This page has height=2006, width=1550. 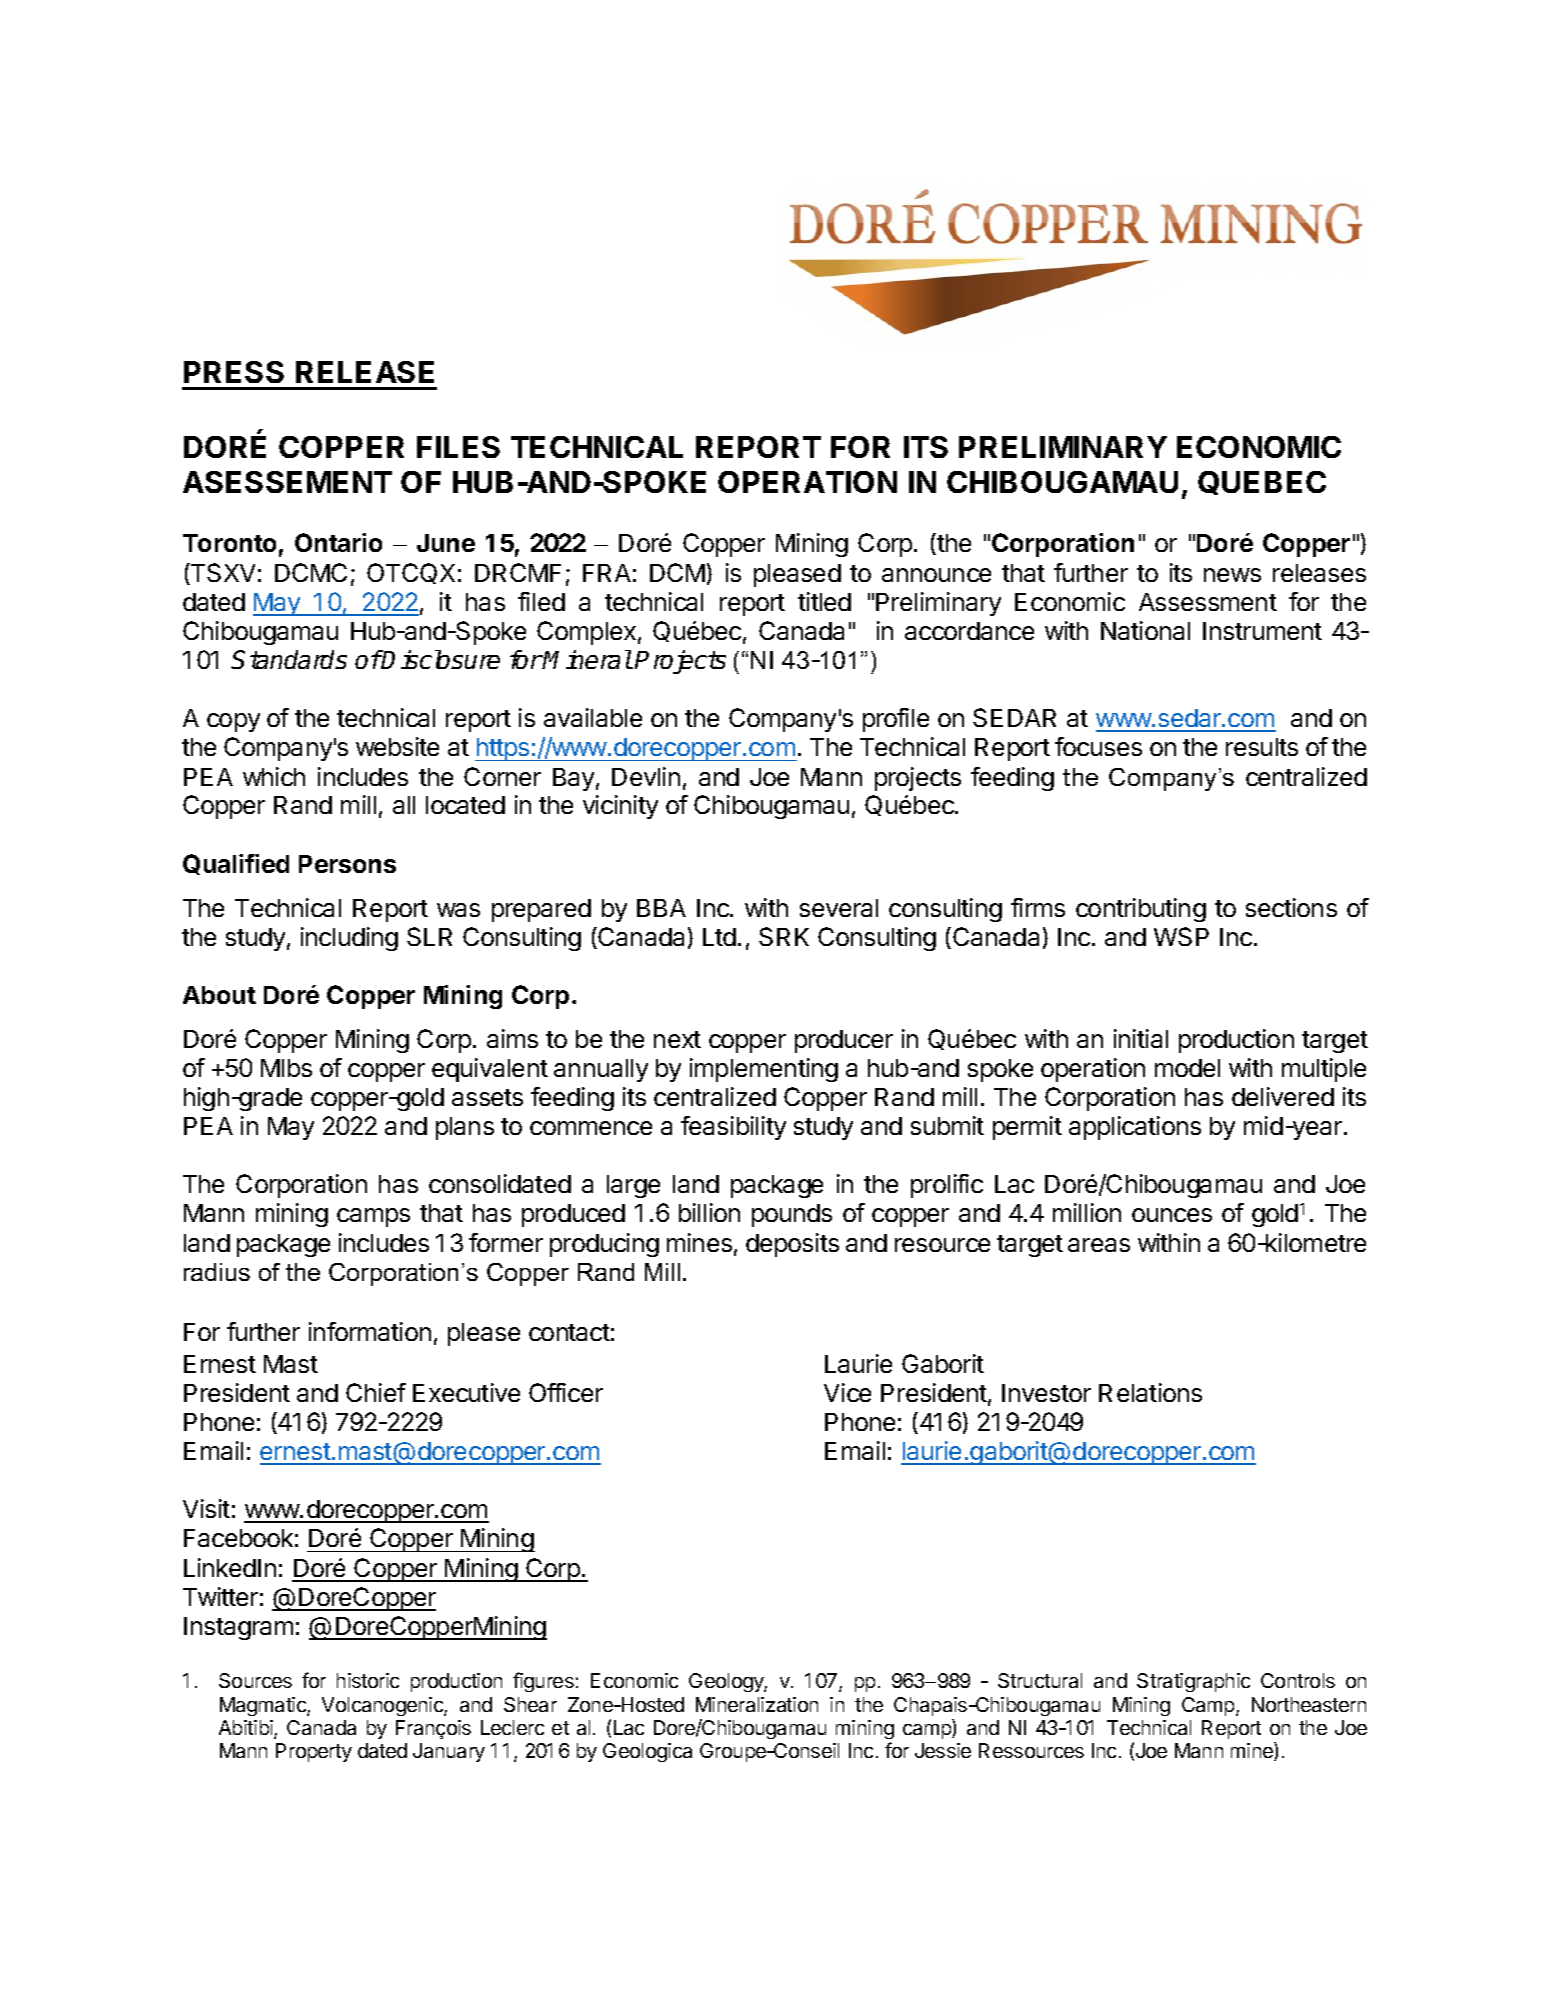 I want to click on historic, so click(x=368, y=1680).
